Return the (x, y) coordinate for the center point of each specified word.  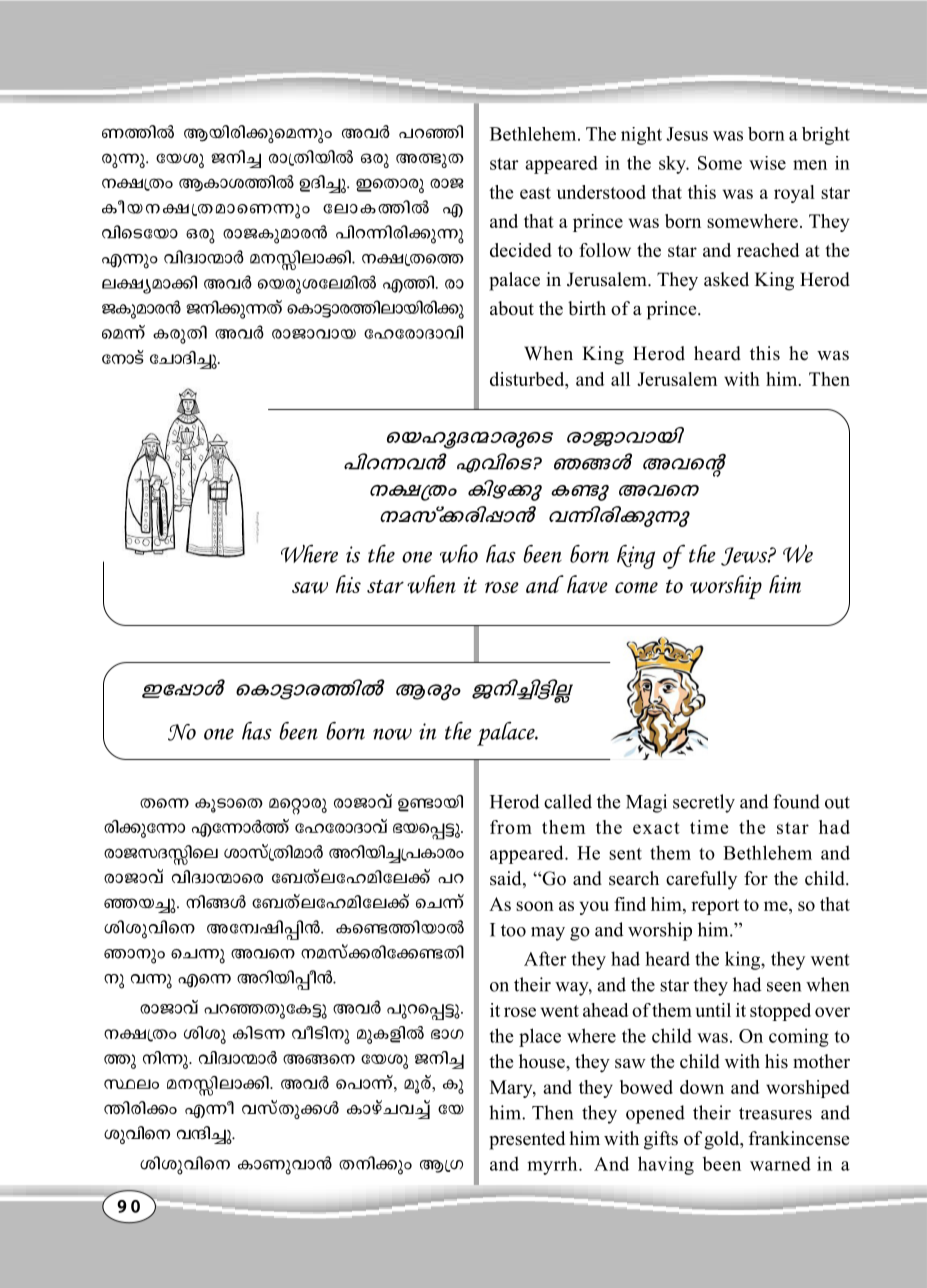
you (594, 908)
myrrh (553, 1165)
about (512, 308)
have (587, 584)
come (636, 587)
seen (784, 987)
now (392, 734)
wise (767, 163)
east (535, 193)
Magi (646, 803)
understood (601, 192)
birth (587, 308)
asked (726, 279)
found (796, 801)
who (459, 553)
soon (535, 906)
